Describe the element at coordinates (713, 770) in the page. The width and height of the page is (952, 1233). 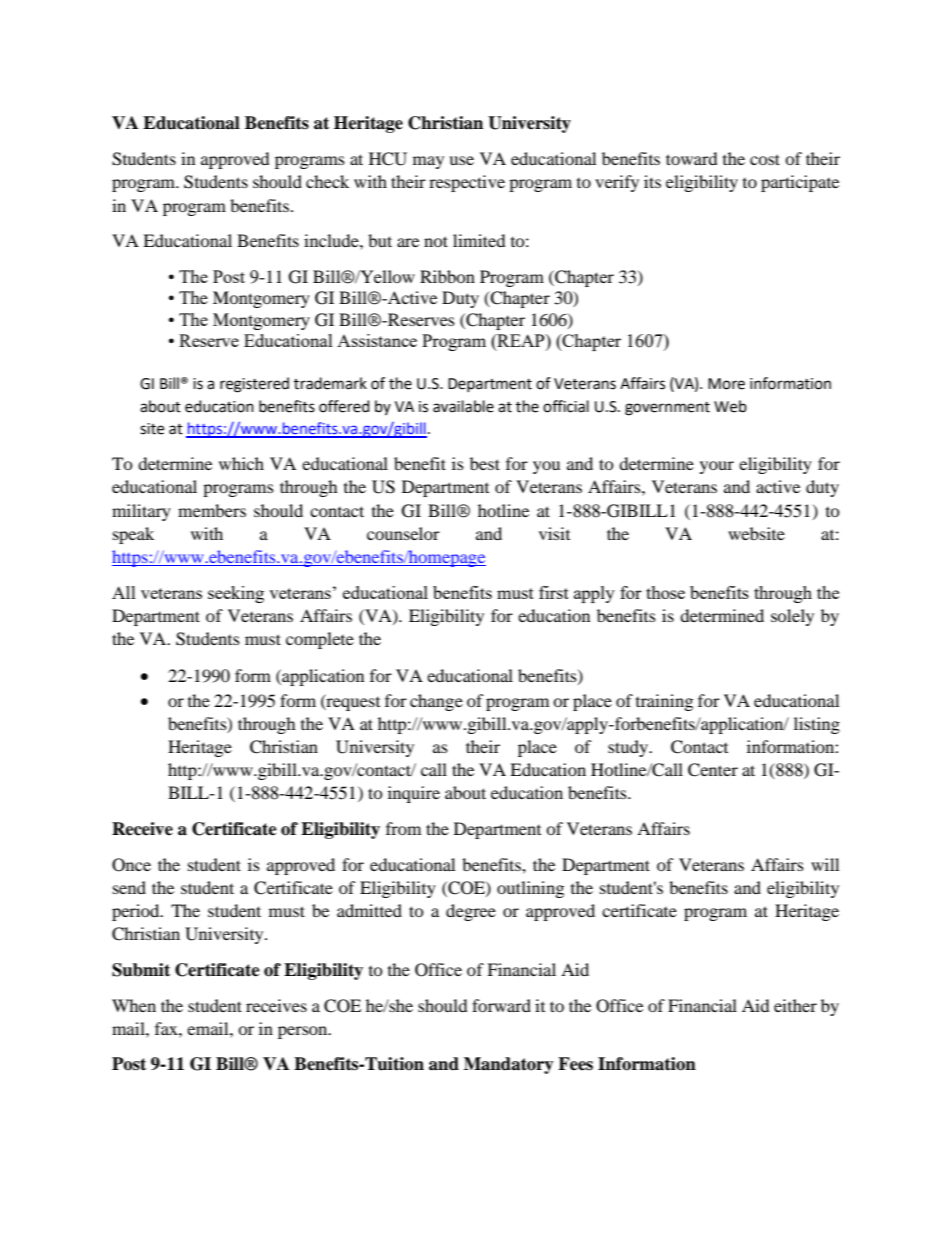
I see `Center` at that location.
